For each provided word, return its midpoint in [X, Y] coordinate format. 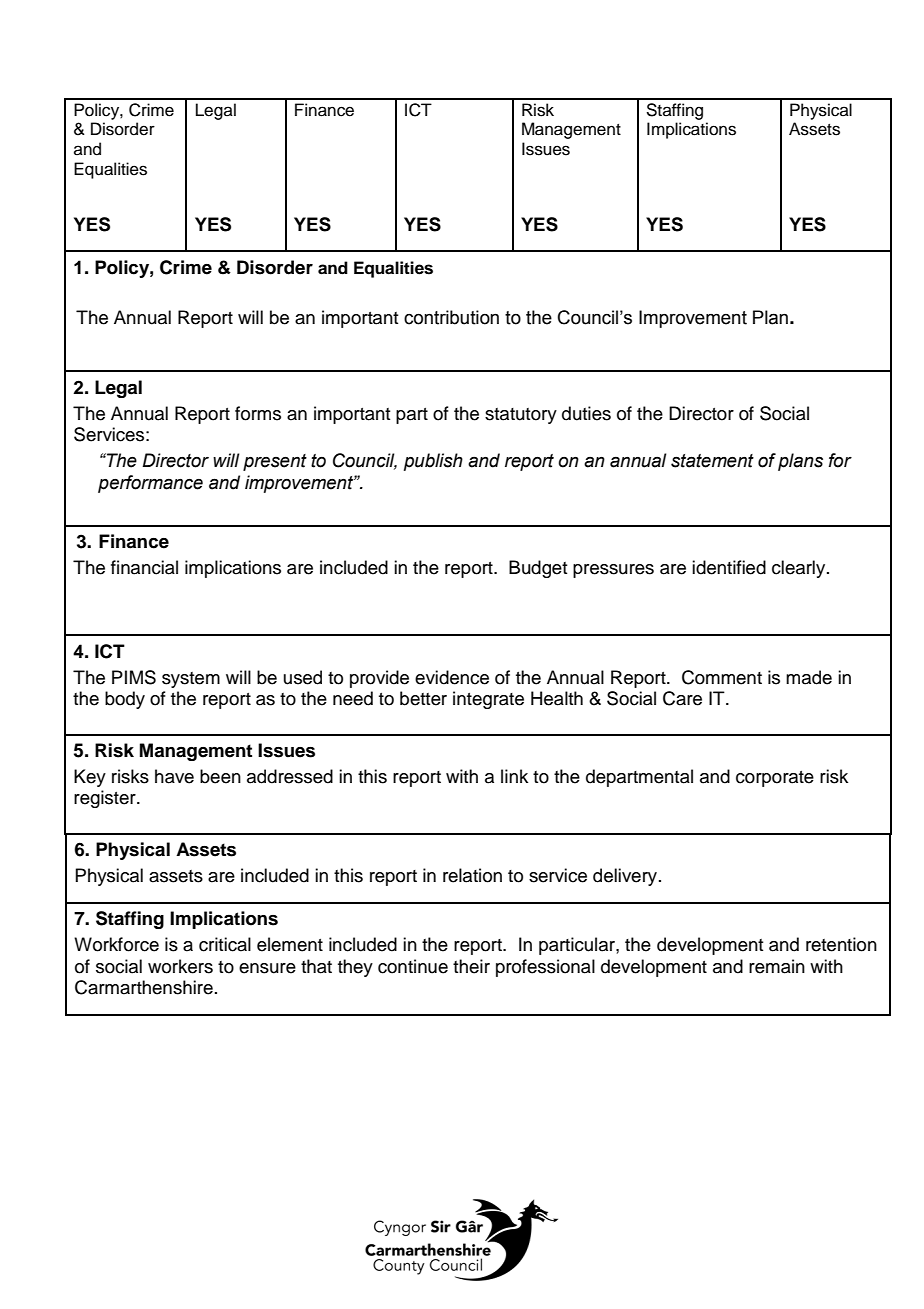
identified [729, 567]
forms [258, 413]
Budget [538, 569]
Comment [722, 677]
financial [144, 567]
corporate [775, 779]
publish [433, 462]
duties [586, 413]
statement [712, 461]
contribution [451, 317]
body [125, 700]
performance [150, 484]
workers [180, 966]
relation [472, 875]
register [106, 799]
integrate [488, 700]
